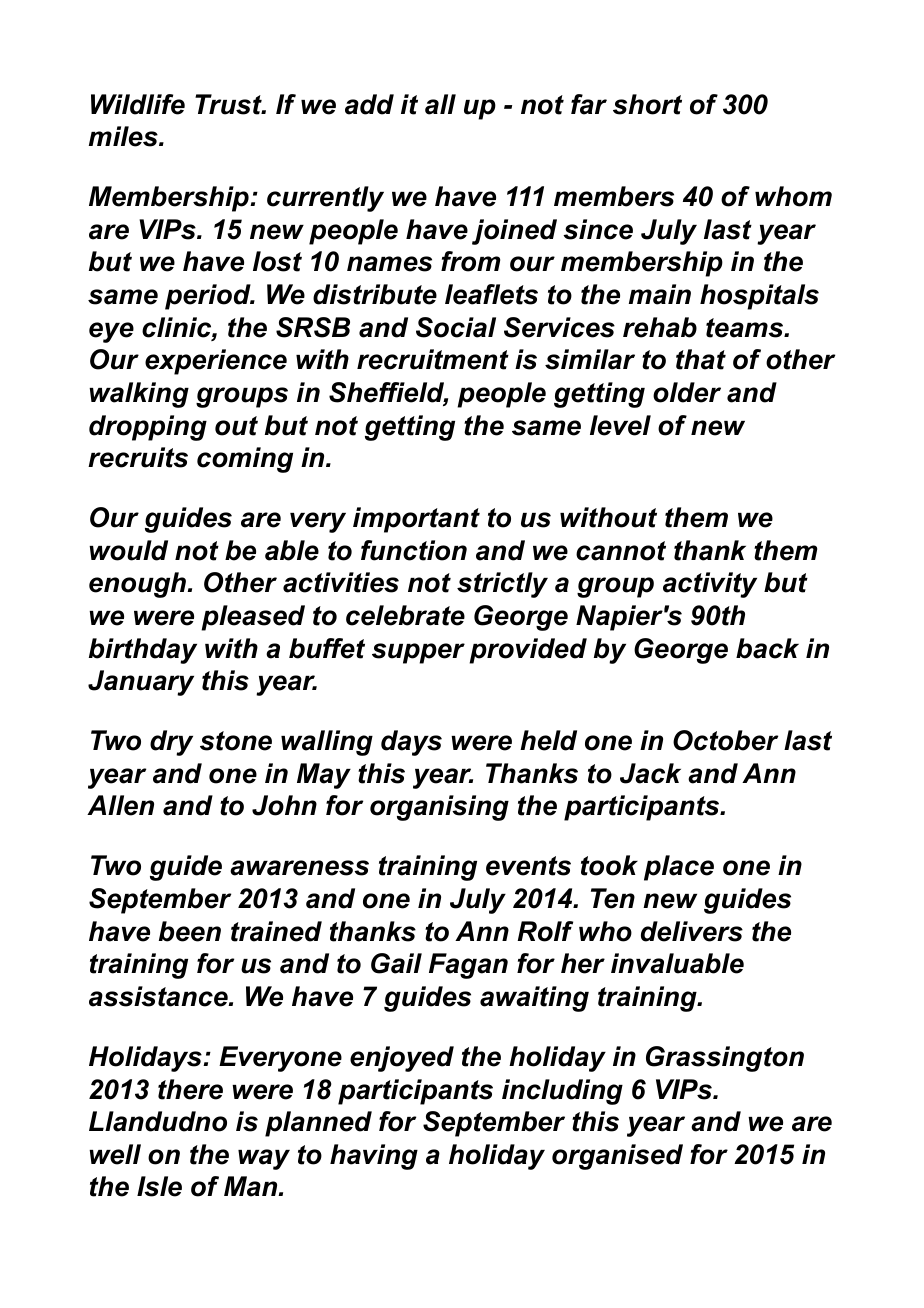 This document has width=924, height=1308. What do you see at coordinates (647, 104) in the document?
I see `short` at bounding box center [647, 104].
